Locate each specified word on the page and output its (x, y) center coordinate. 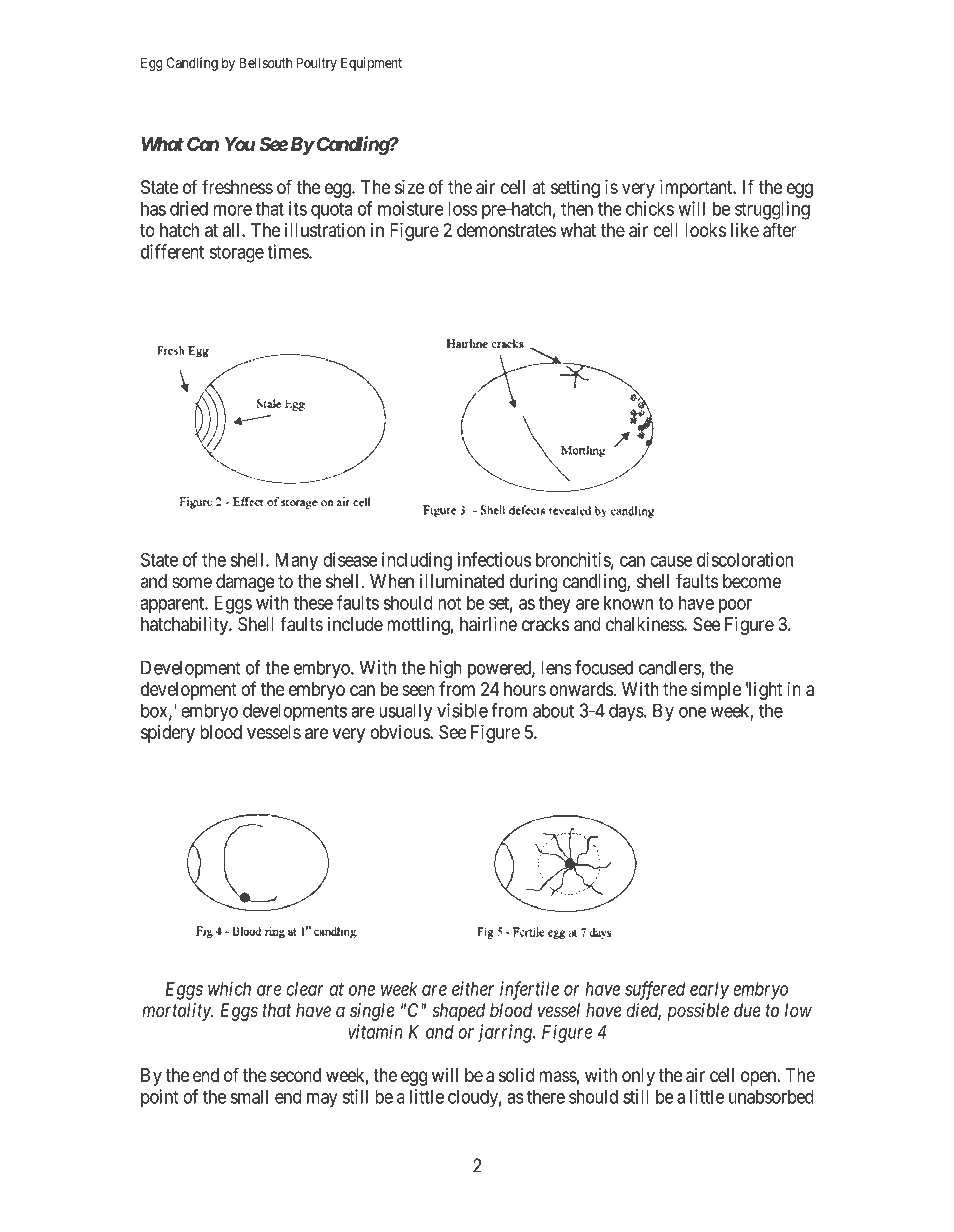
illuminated (462, 581)
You (240, 144)
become (752, 581)
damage (245, 583)
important (697, 189)
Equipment (371, 64)
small (249, 1097)
